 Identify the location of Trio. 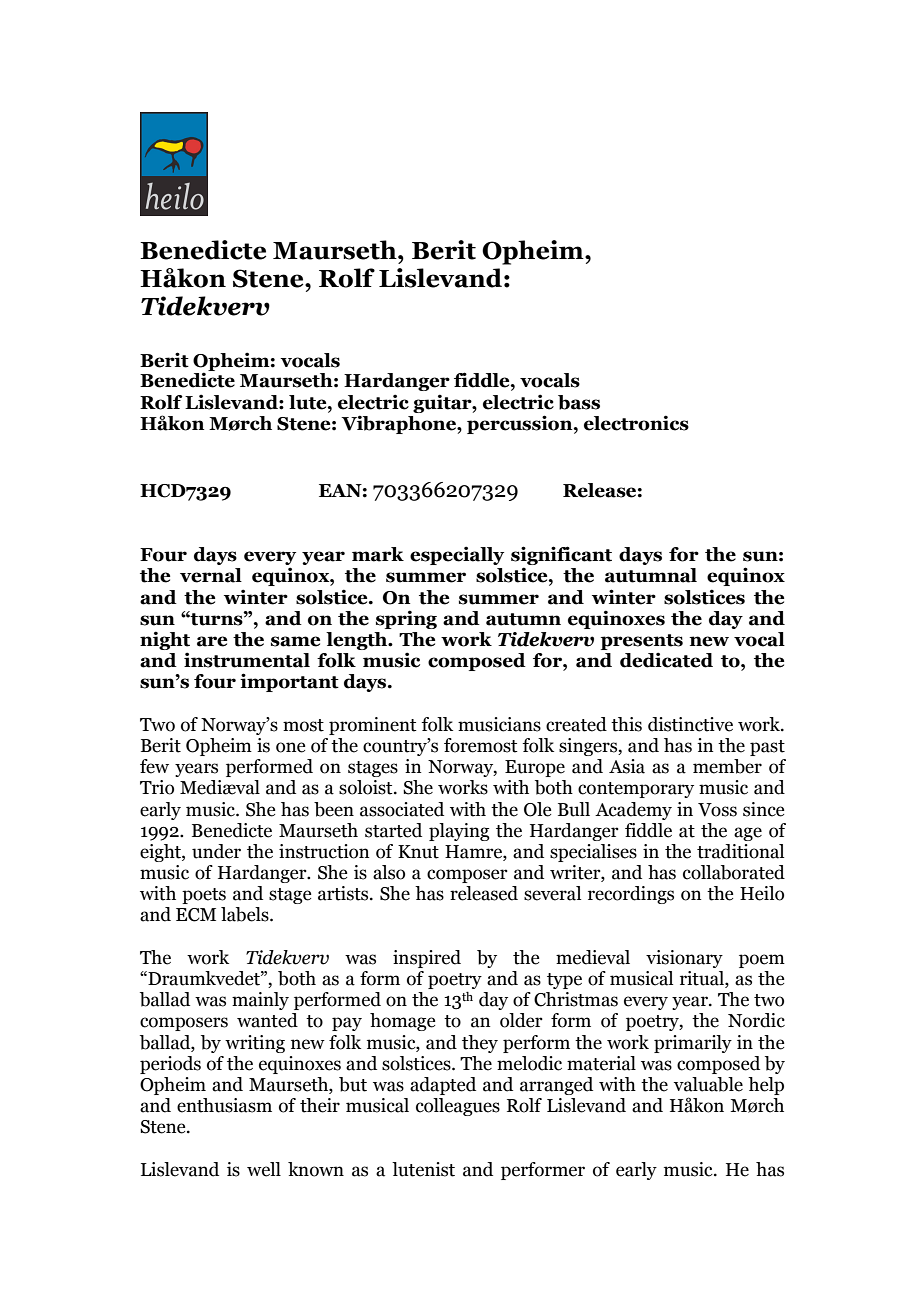
(157, 787).
